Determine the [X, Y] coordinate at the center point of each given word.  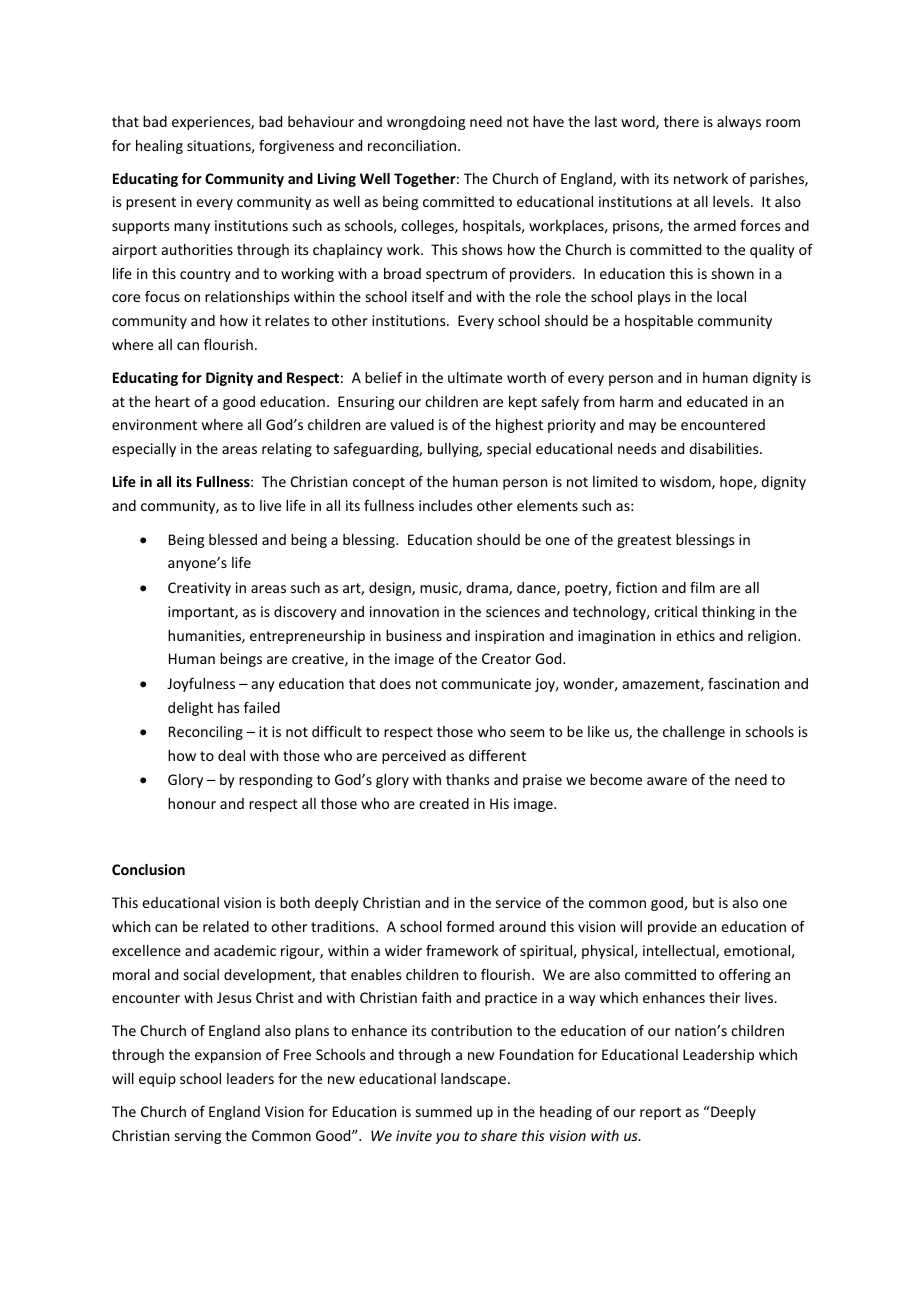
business [414, 635]
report [660, 1113]
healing [159, 147]
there [681, 121]
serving [198, 1137]
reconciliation [412, 145]
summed [444, 1111]
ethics [695, 635]
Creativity [199, 589]
